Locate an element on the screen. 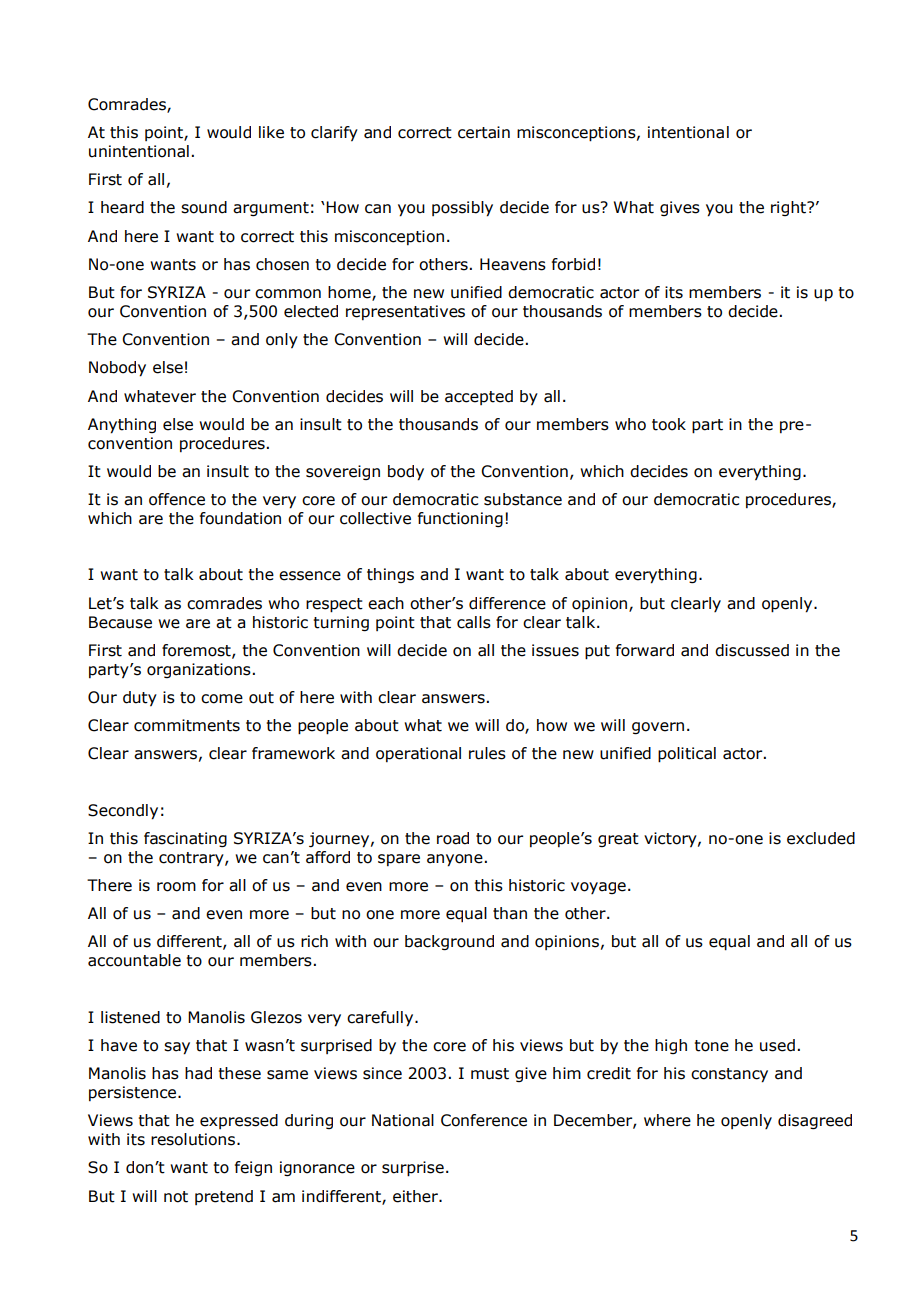  accepted is located at coordinates (479, 397).
